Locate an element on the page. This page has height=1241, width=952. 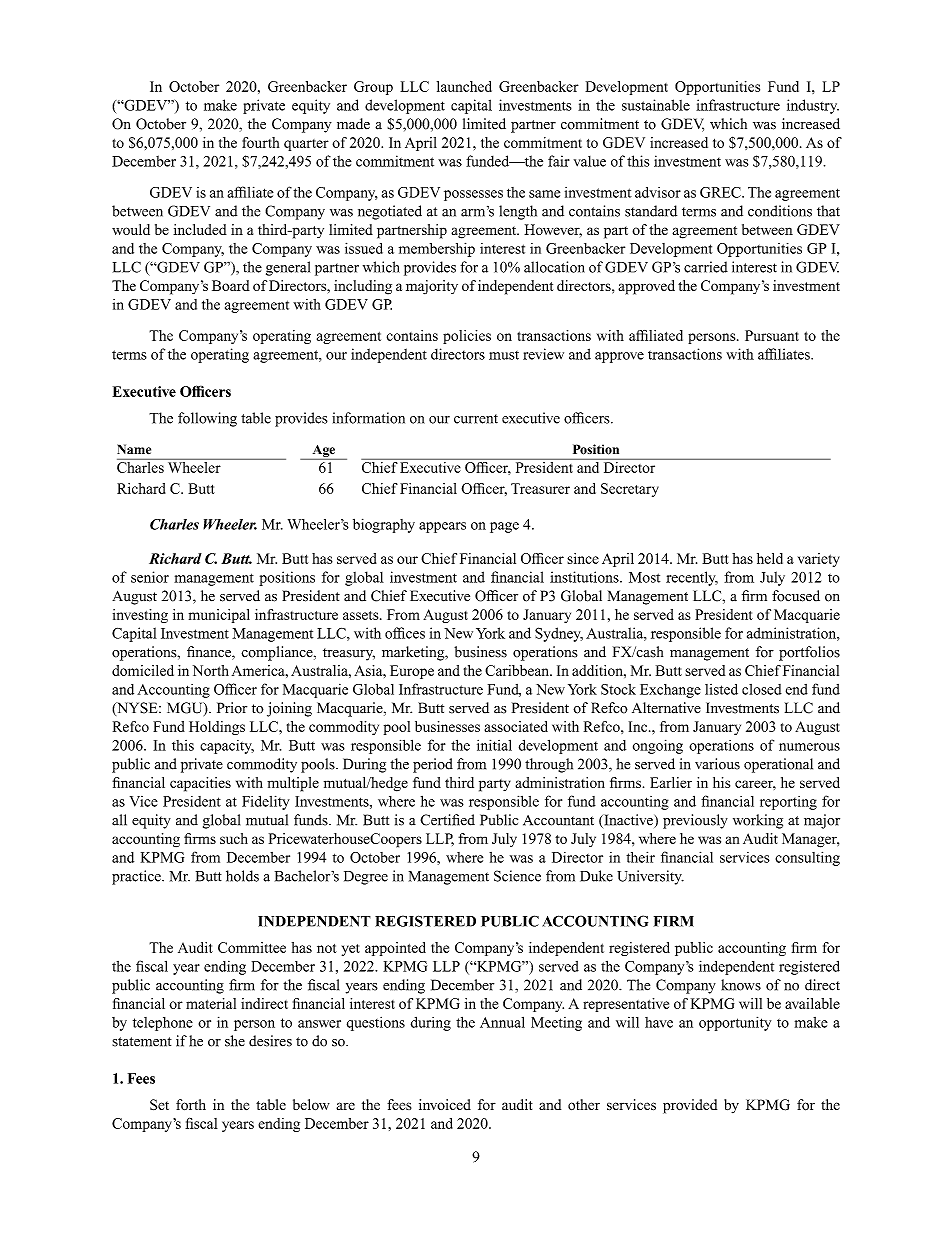
Certified is located at coordinates (447, 820).
